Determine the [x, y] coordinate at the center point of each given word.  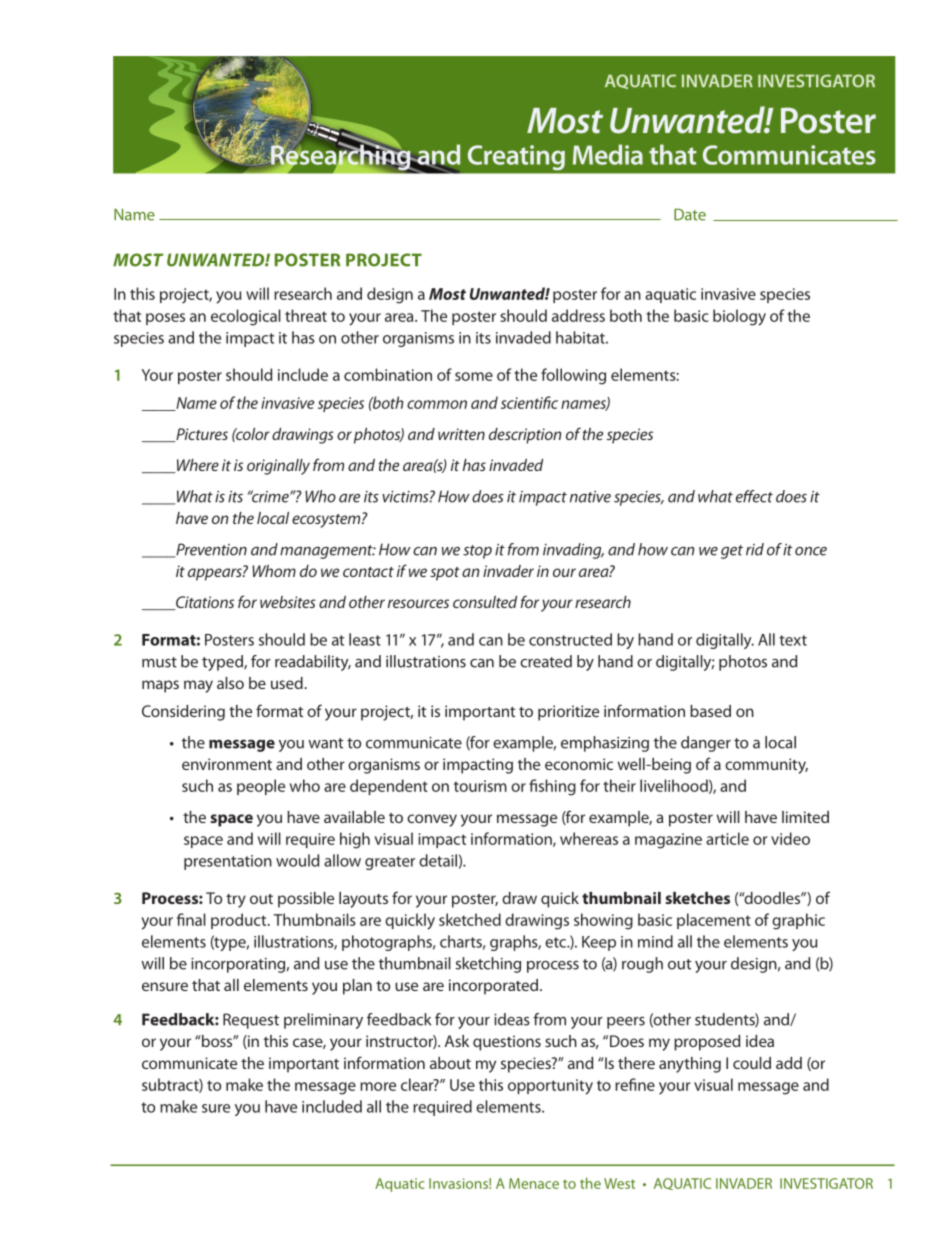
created [546, 661]
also [230, 683]
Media [608, 154]
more [378, 1086]
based [710, 711]
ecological [246, 317]
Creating [516, 157]
